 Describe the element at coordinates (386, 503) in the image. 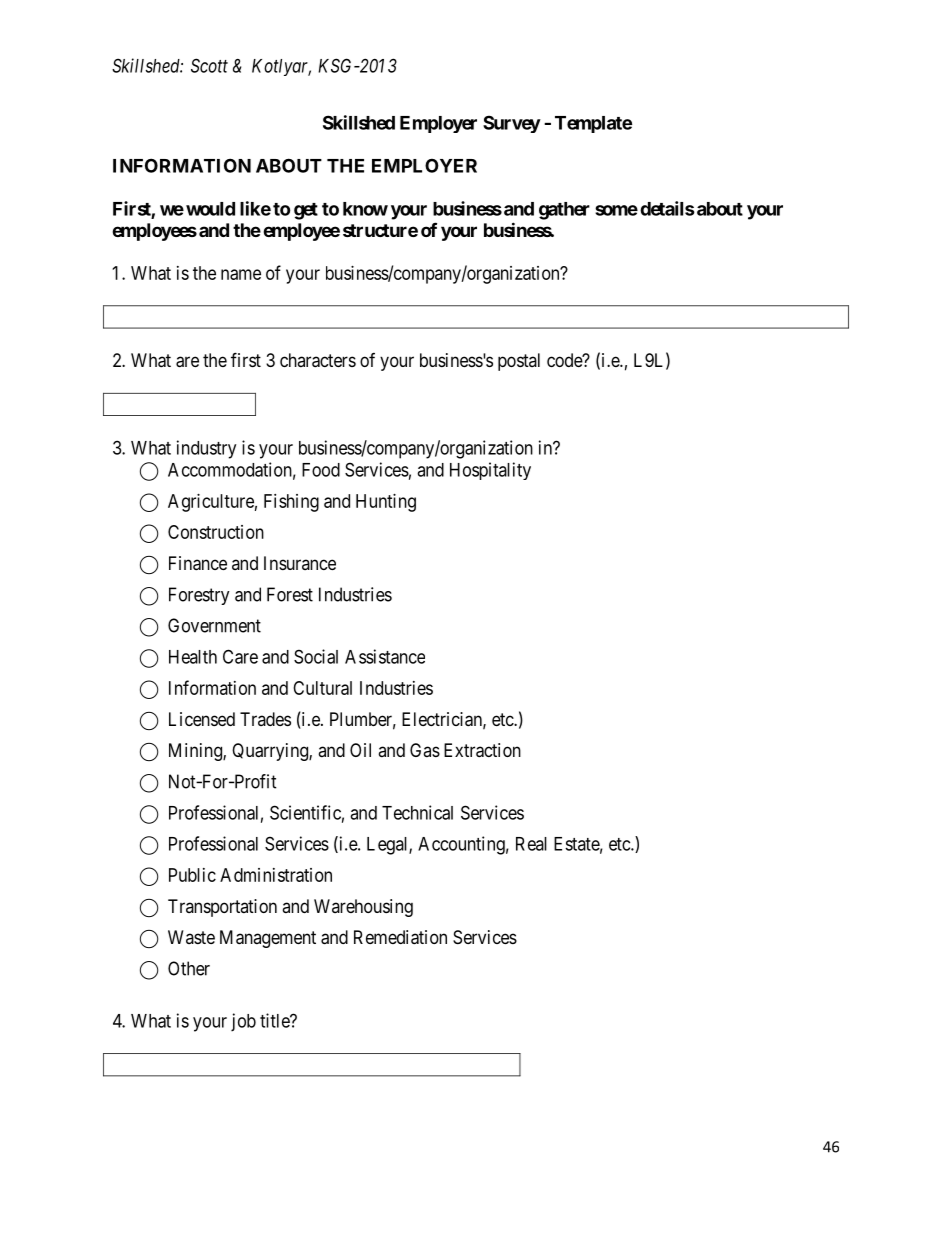

I see `Hunting` at that location.
